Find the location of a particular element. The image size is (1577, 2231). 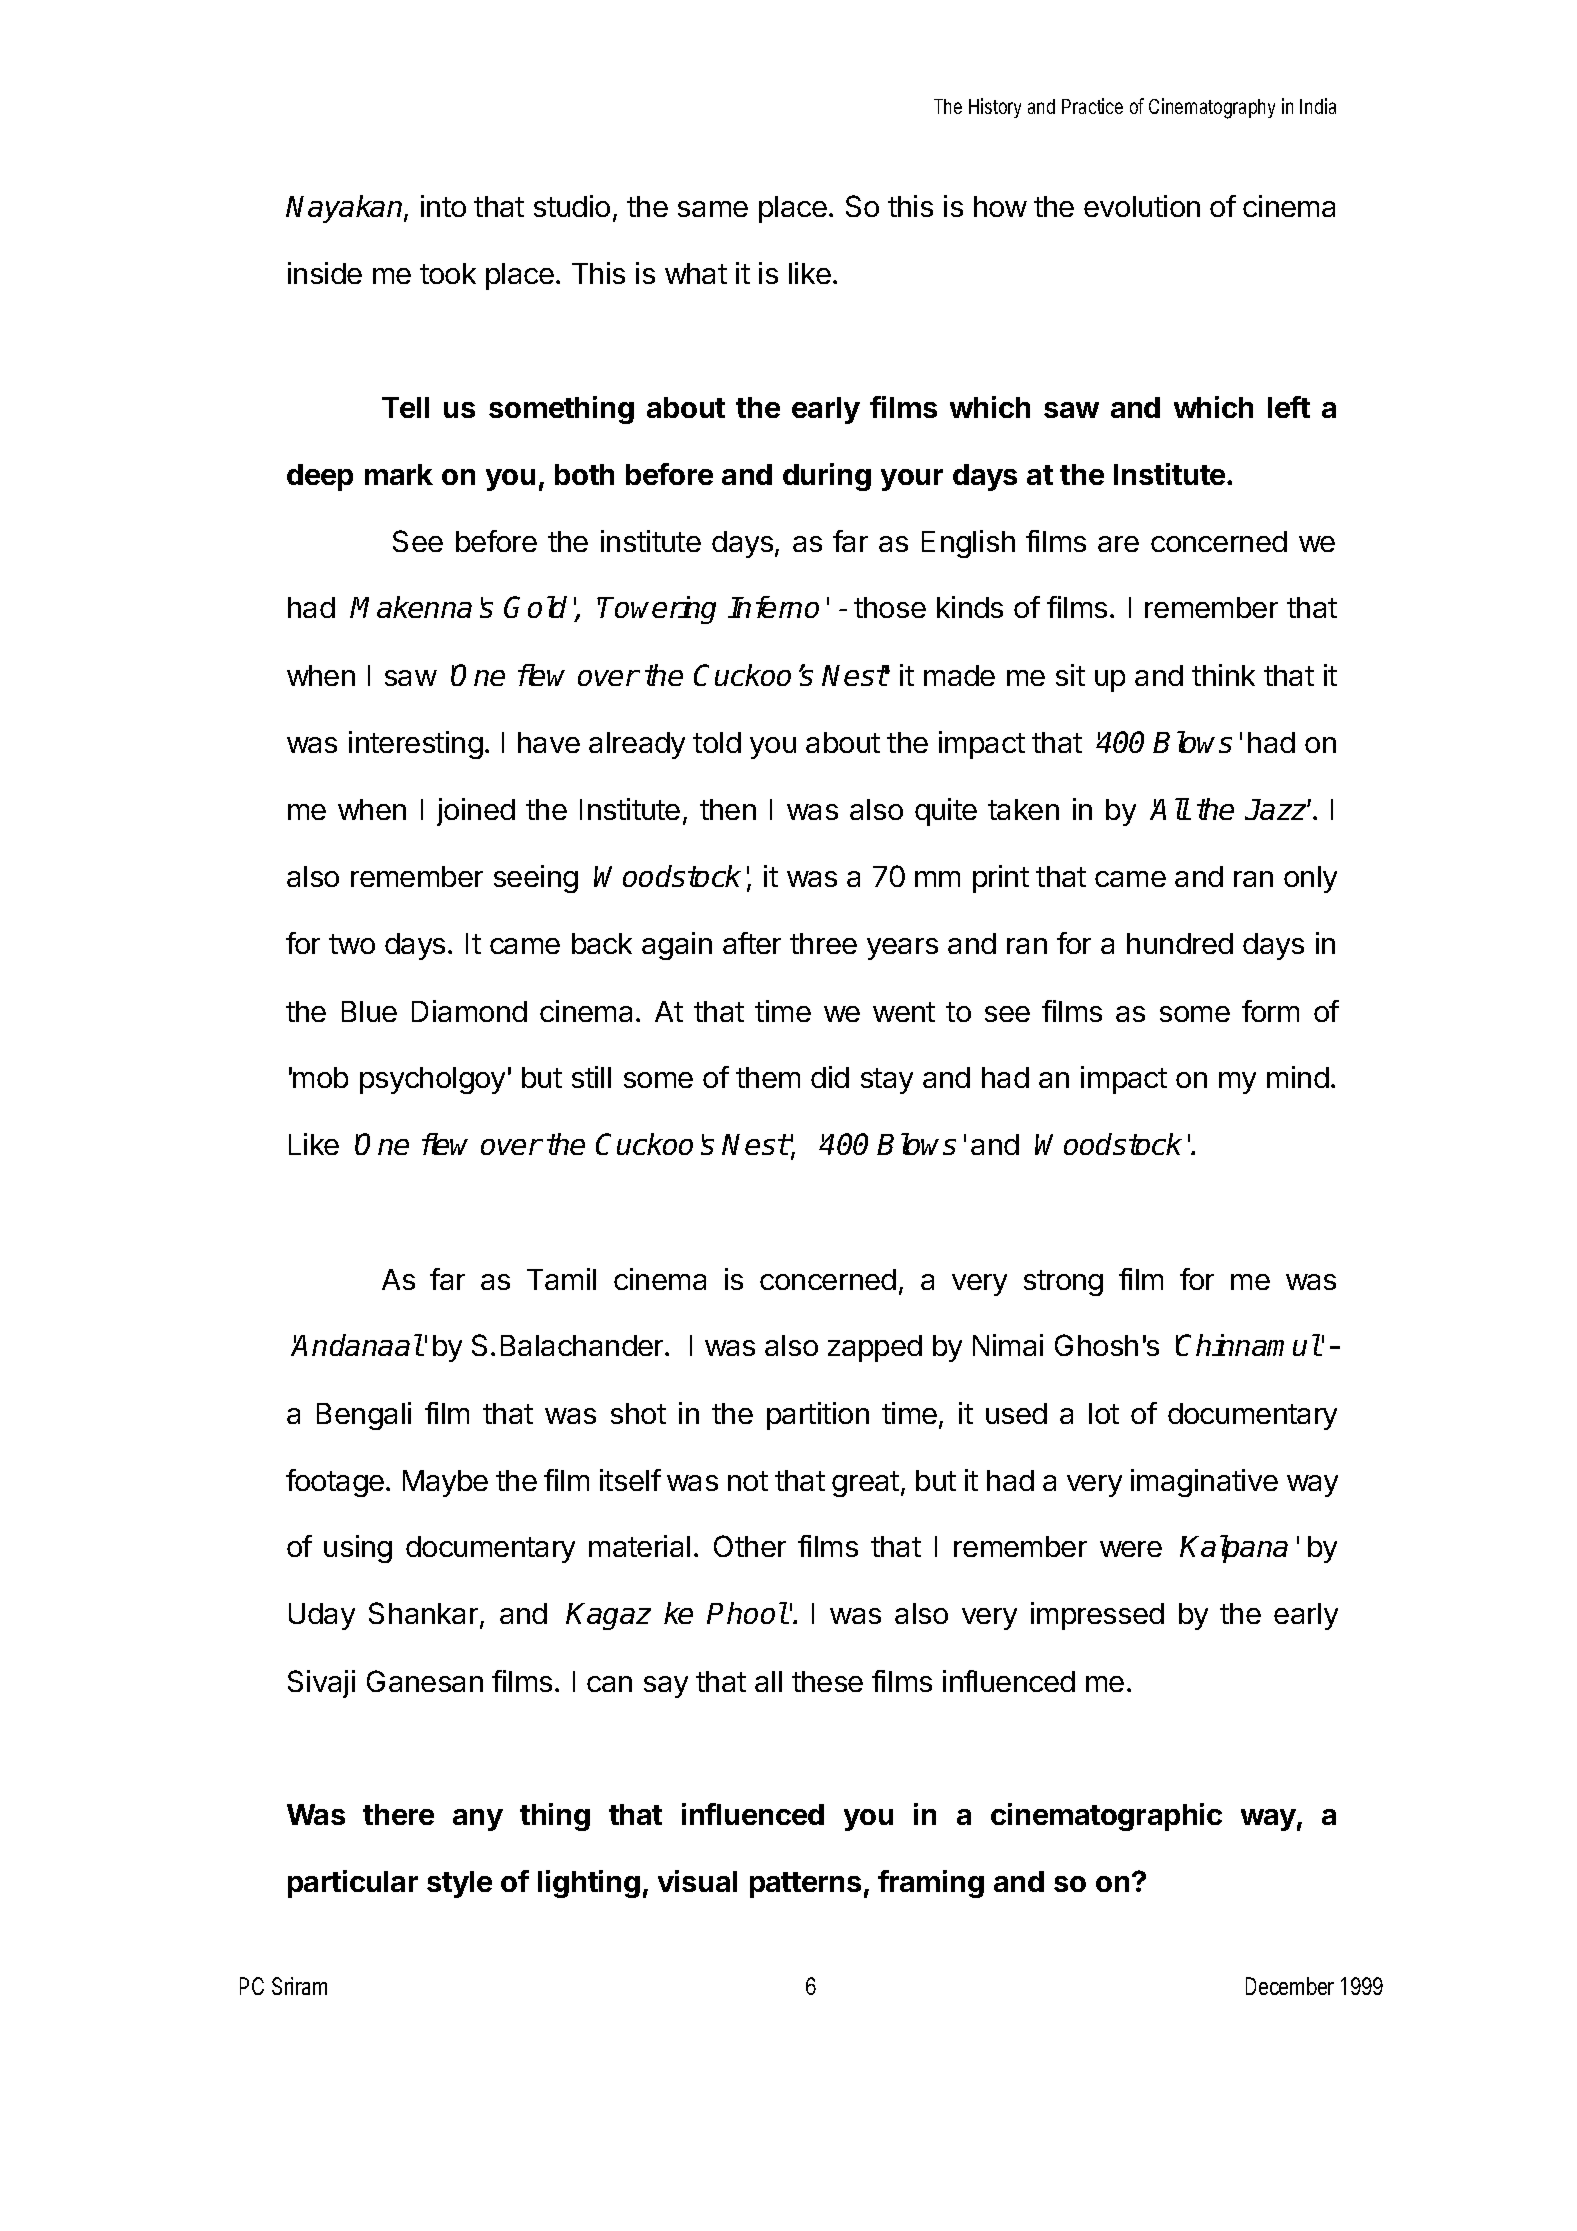

into is located at coordinates (443, 206).
